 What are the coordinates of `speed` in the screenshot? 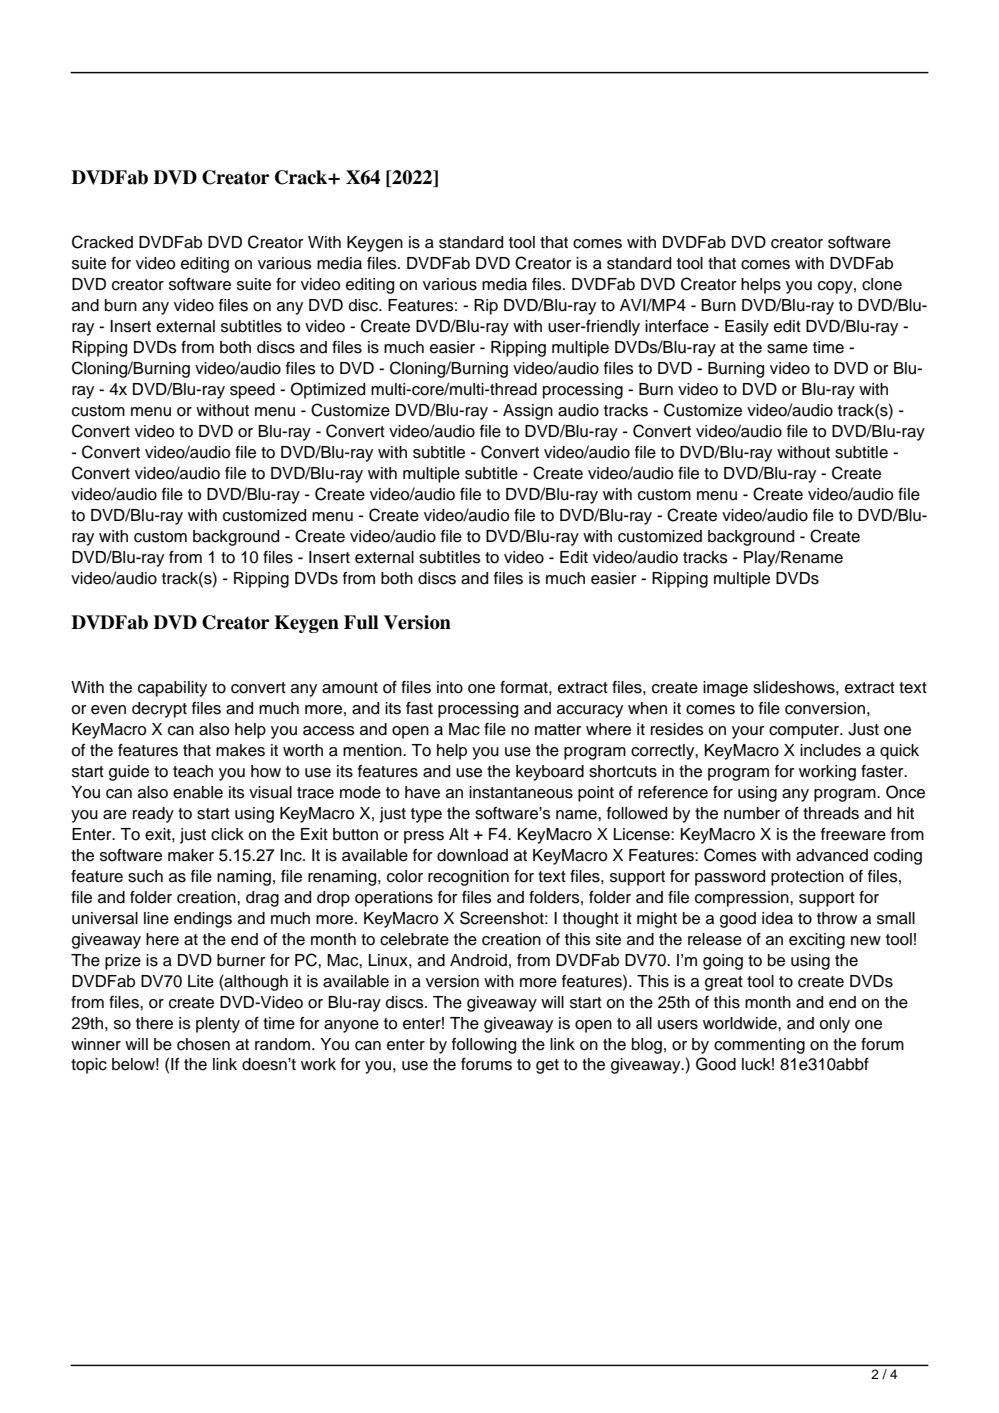 It's located at (252, 391).
